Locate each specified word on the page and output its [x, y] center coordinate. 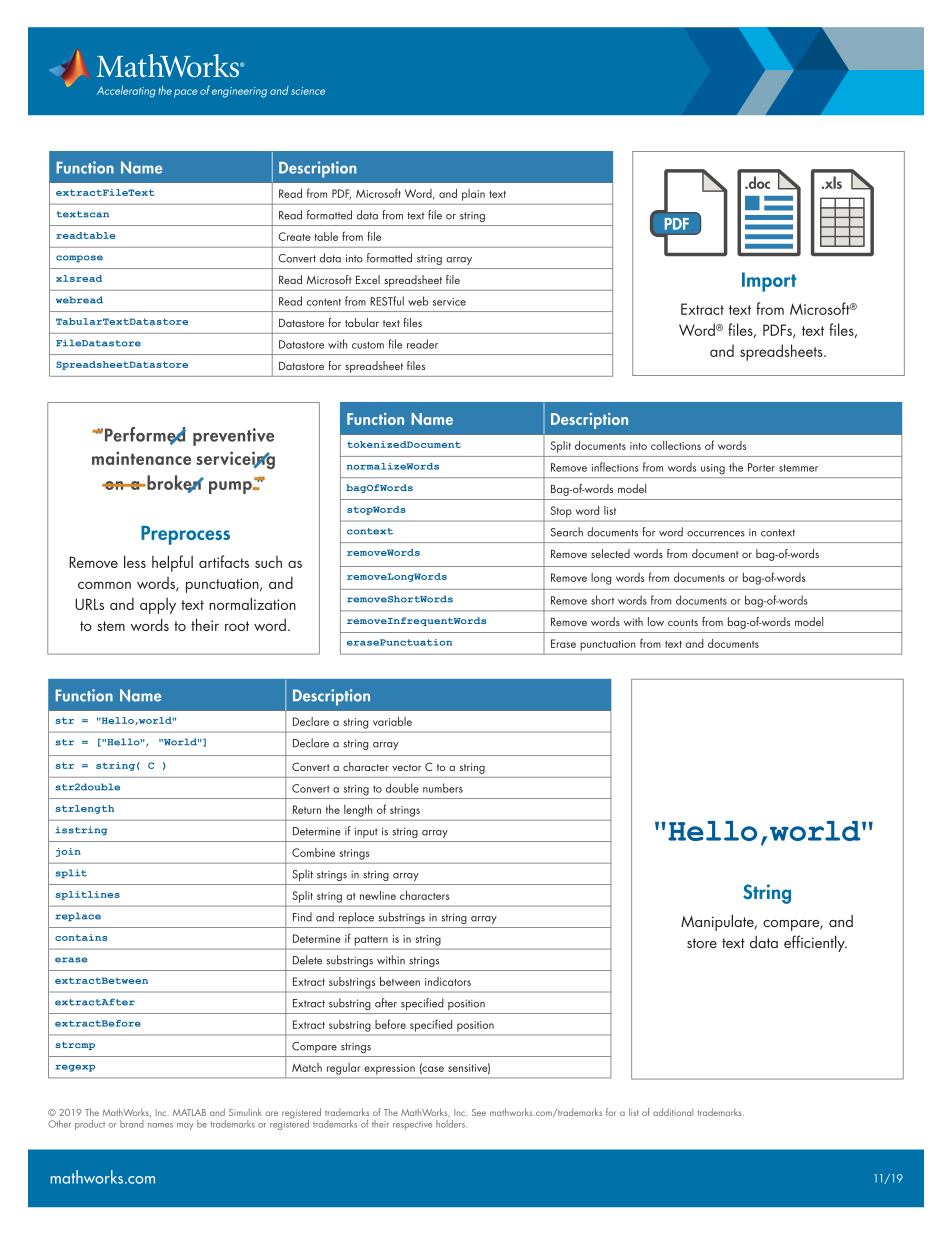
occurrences [716, 534]
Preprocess [185, 535]
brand [132, 1124]
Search [566, 532]
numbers [443, 788]
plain [473, 195]
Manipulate [718, 922]
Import [769, 282]
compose [79, 259]
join [68, 852]
